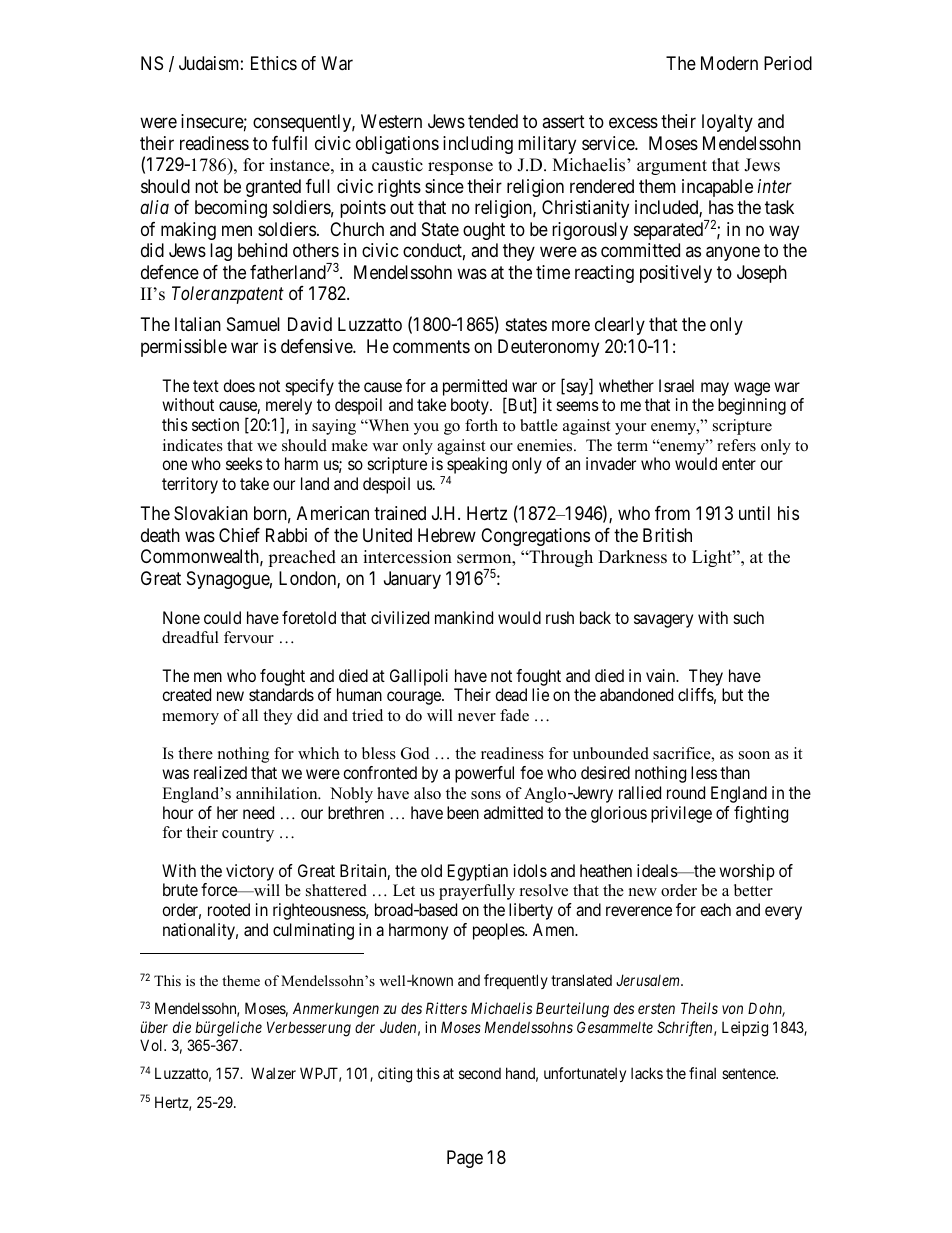  What do you see at coordinates (447, 535) in the image?
I see `Hebrew` at bounding box center [447, 535].
